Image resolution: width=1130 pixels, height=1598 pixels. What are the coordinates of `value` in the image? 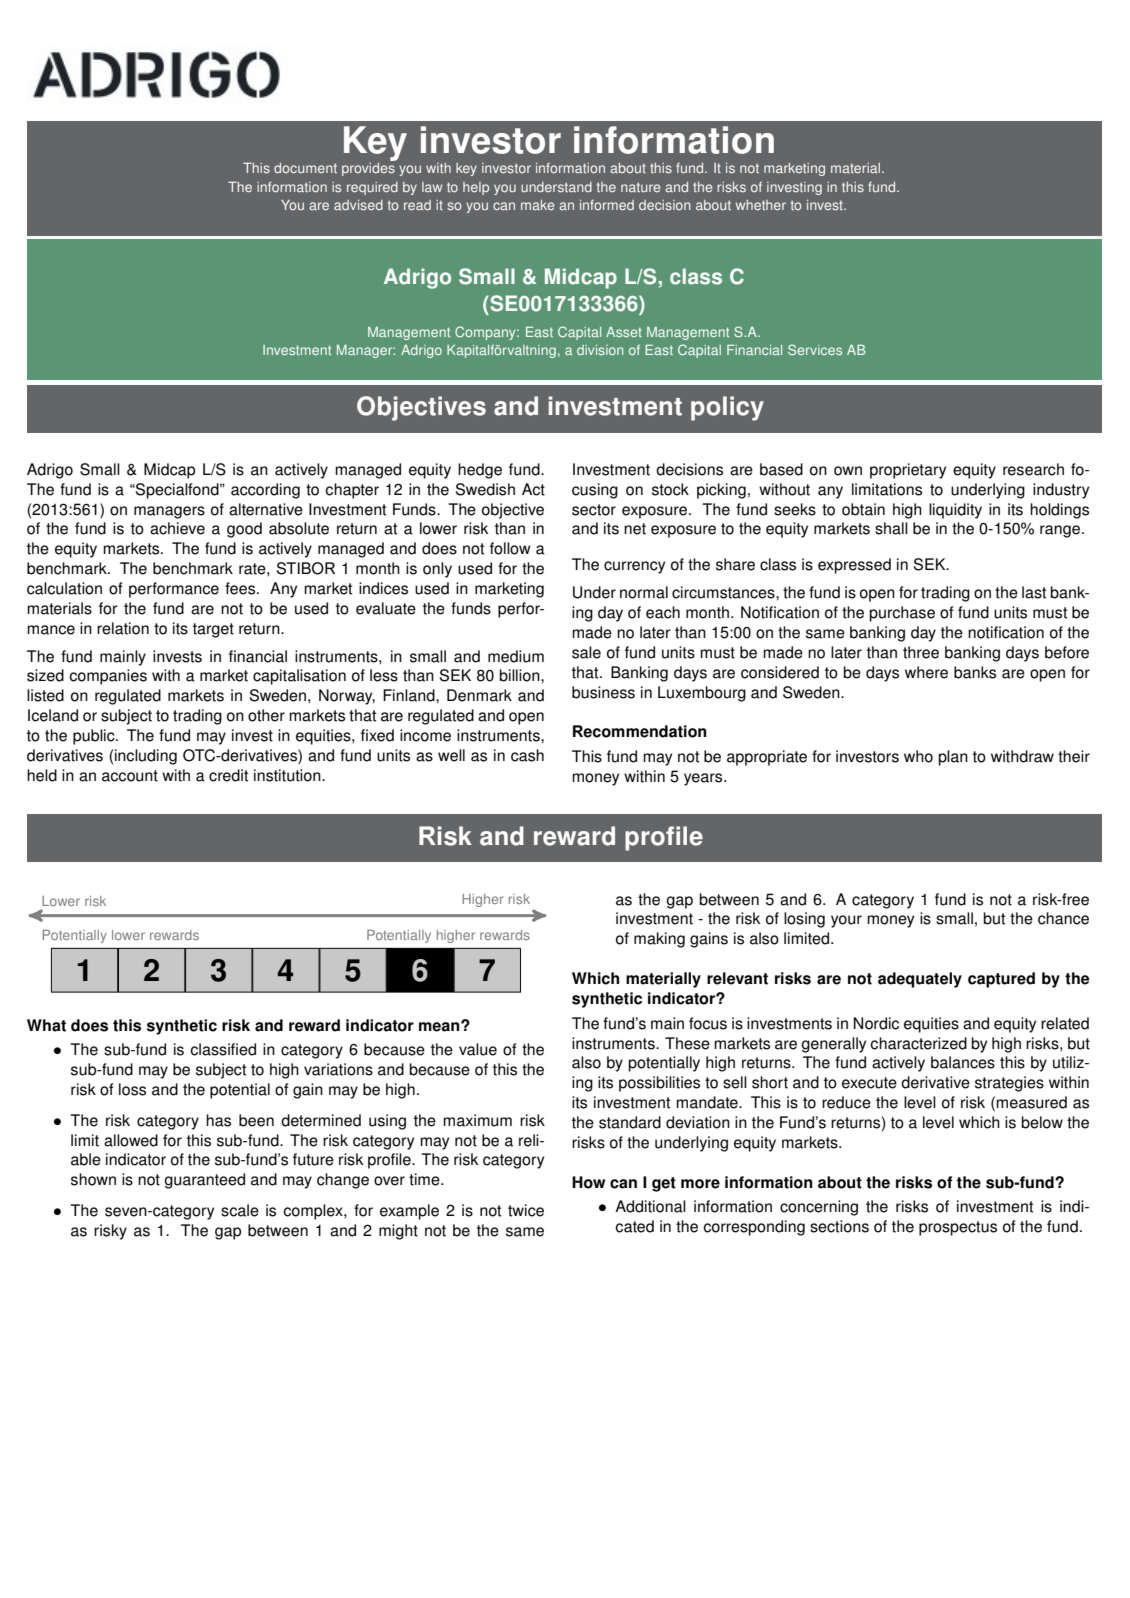 It's located at (478, 1049).
